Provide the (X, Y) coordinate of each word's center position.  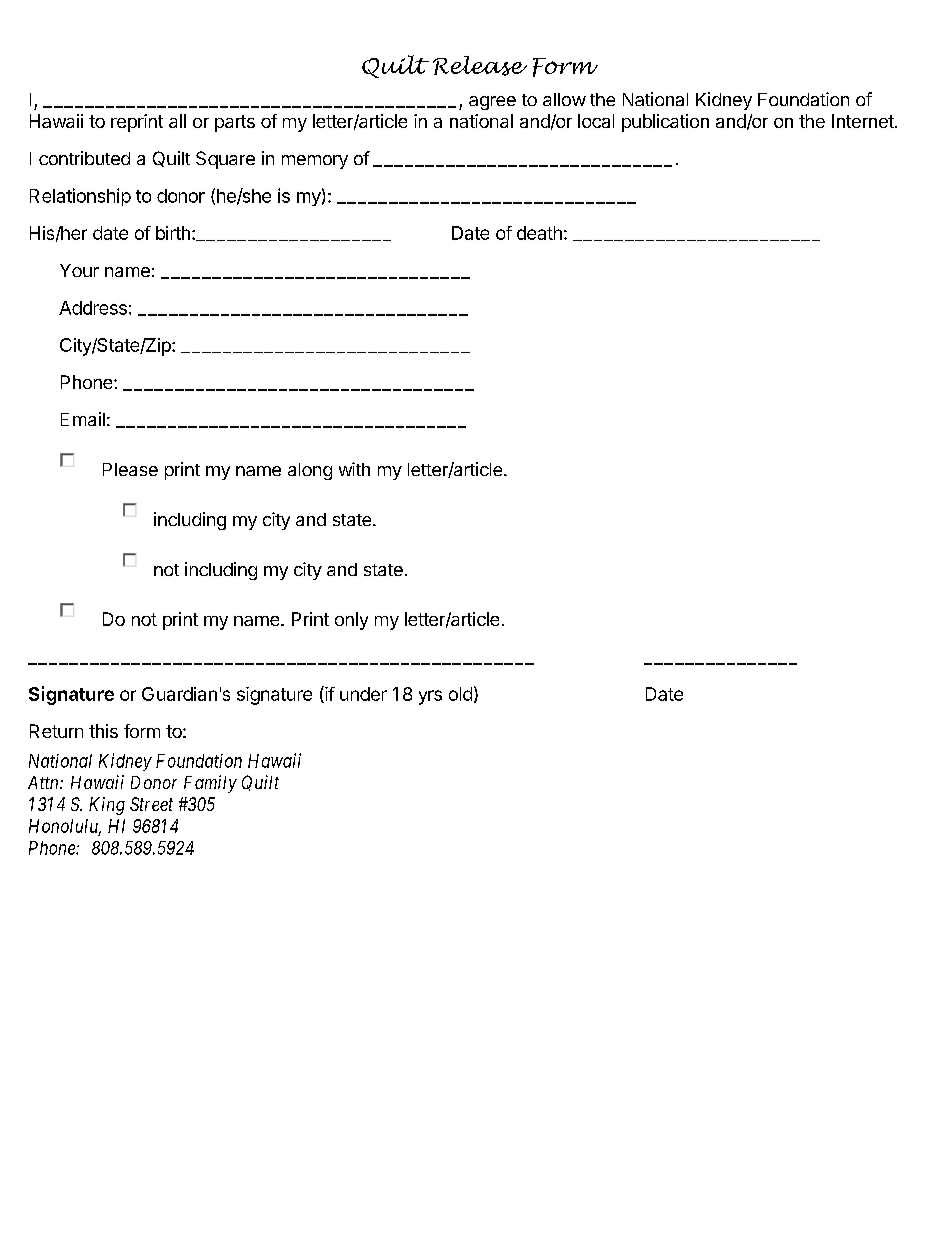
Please (130, 469)
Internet (864, 121)
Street (151, 804)
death (539, 233)
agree (492, 103)
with (354, 469)
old (460, 694)
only (351, 621)
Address (93, 308)
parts (235, 123)
